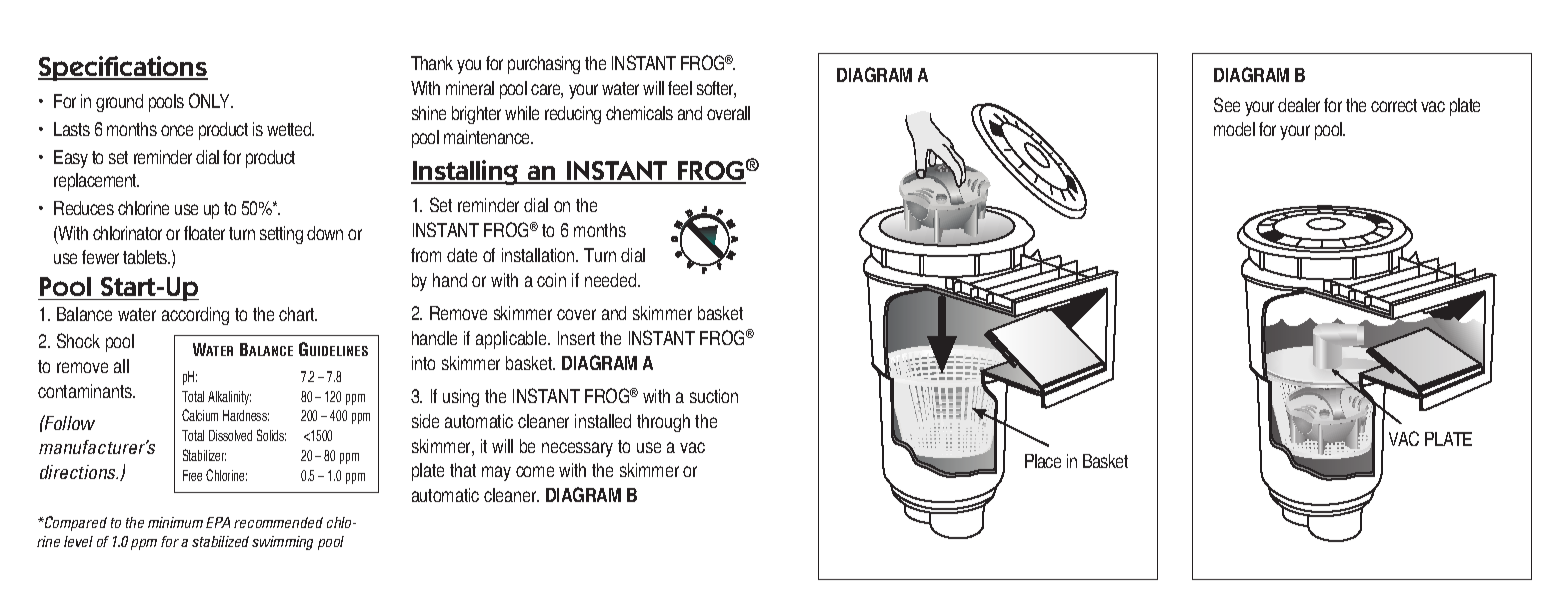 The width and height of the screenshot is (1568, 605). What do you see at coordinates (229, 398) in the screenshot?
I see `Alkalinity` at bounding box center [229, 398].
